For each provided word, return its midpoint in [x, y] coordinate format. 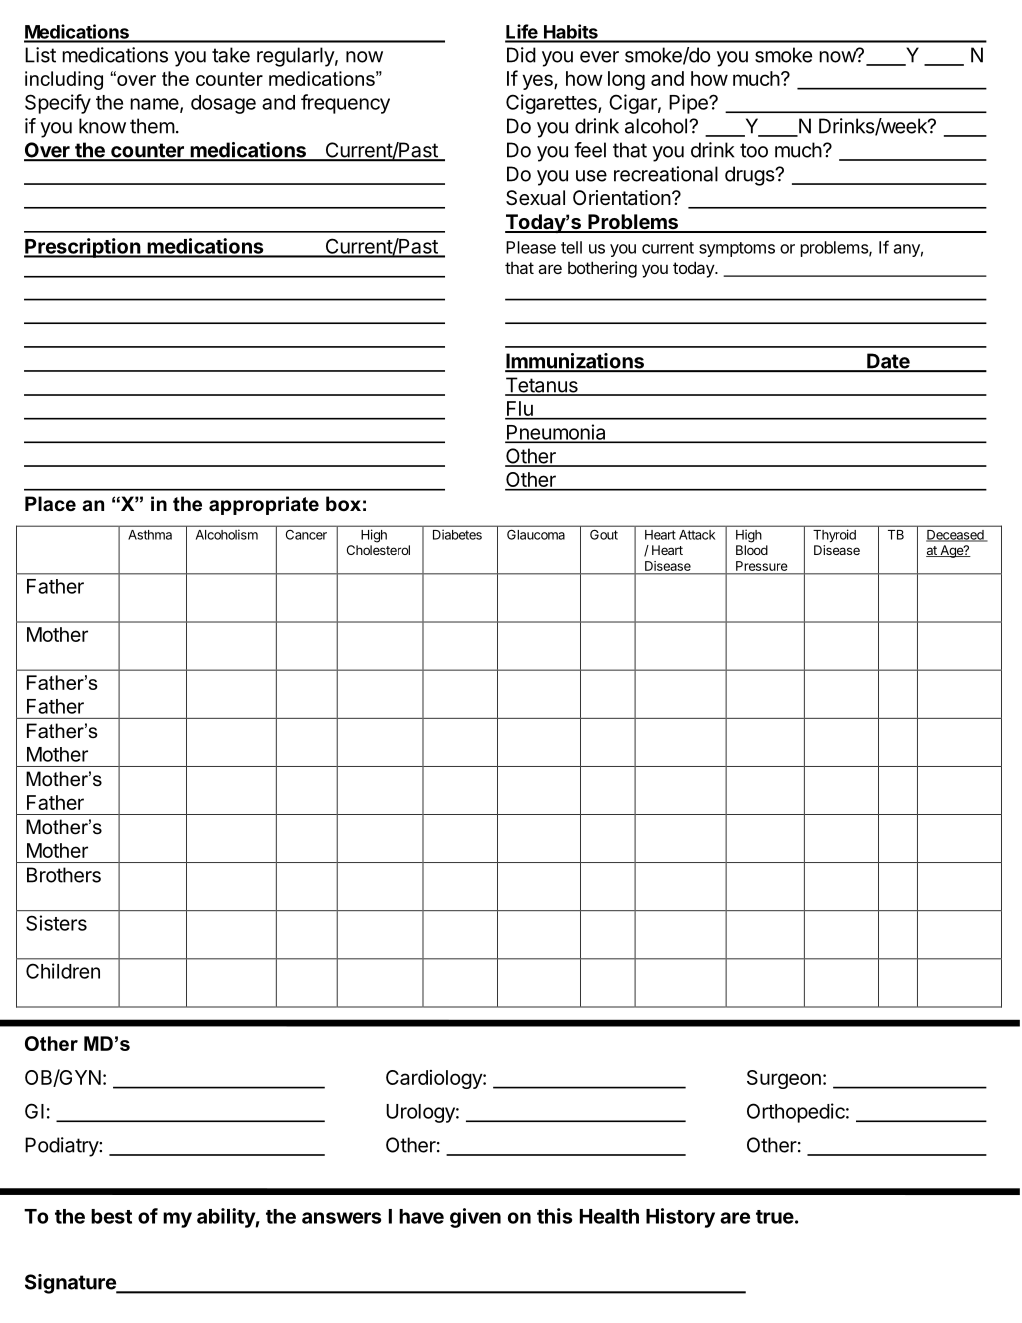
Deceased [956, 536]
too [754, 150]
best [111, 1216]
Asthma [150, 535]
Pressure [761, 566]
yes [538, 82]
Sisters [56, 923]
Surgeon [784, 1079]
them [152, 126]
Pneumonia [556, 433]
